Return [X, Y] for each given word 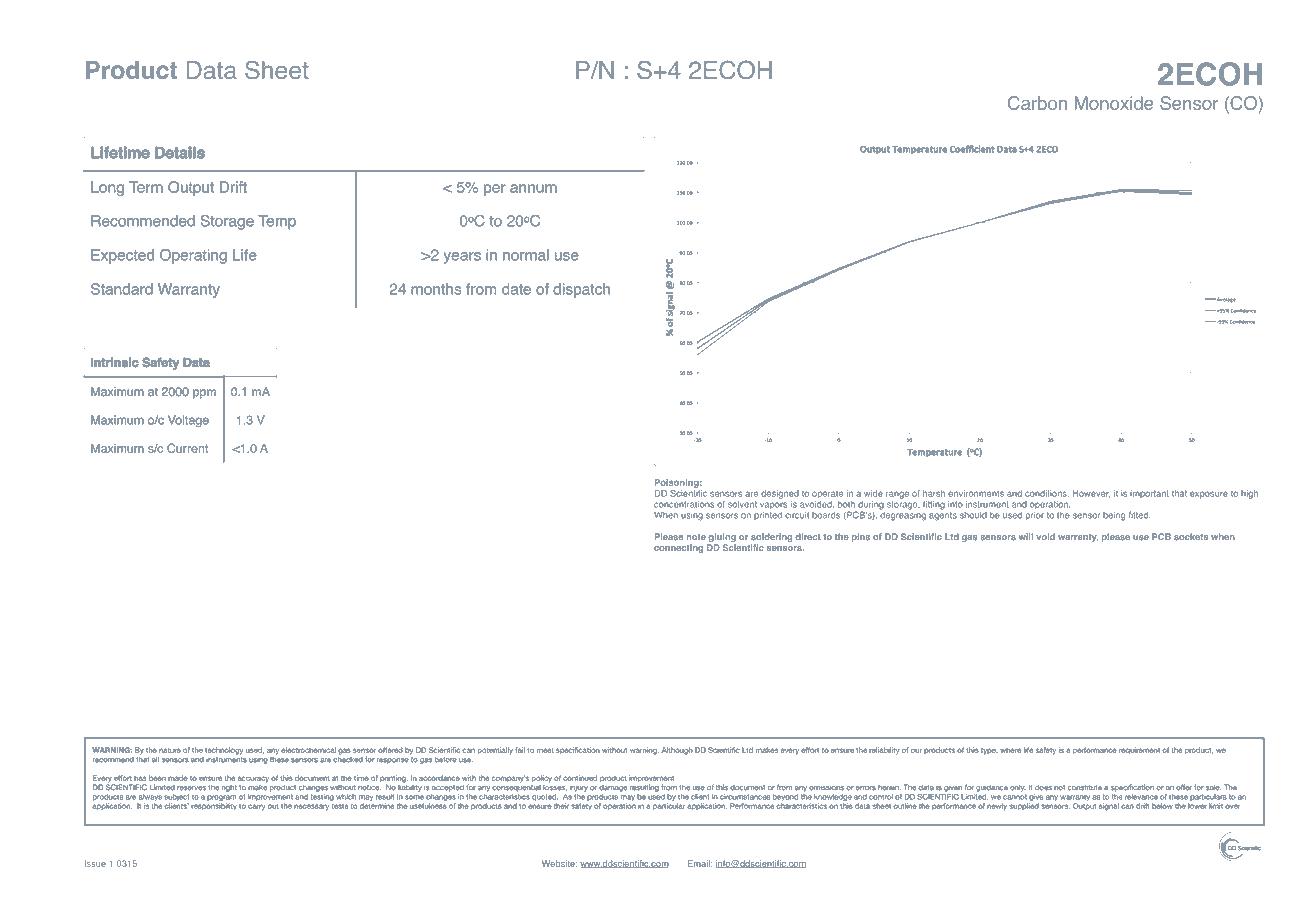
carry [257, 807]
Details [180, 152]
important [1149, 494]
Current [187, 448]
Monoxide [1114, 103]
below [1162, 806]
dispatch [581, 290]
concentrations [684, 504]
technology [224, 751]
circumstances [745, 797]
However [1091, 494]
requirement [1139, 750]
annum [533, 188]
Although [677, 751]
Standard [122, 289]
